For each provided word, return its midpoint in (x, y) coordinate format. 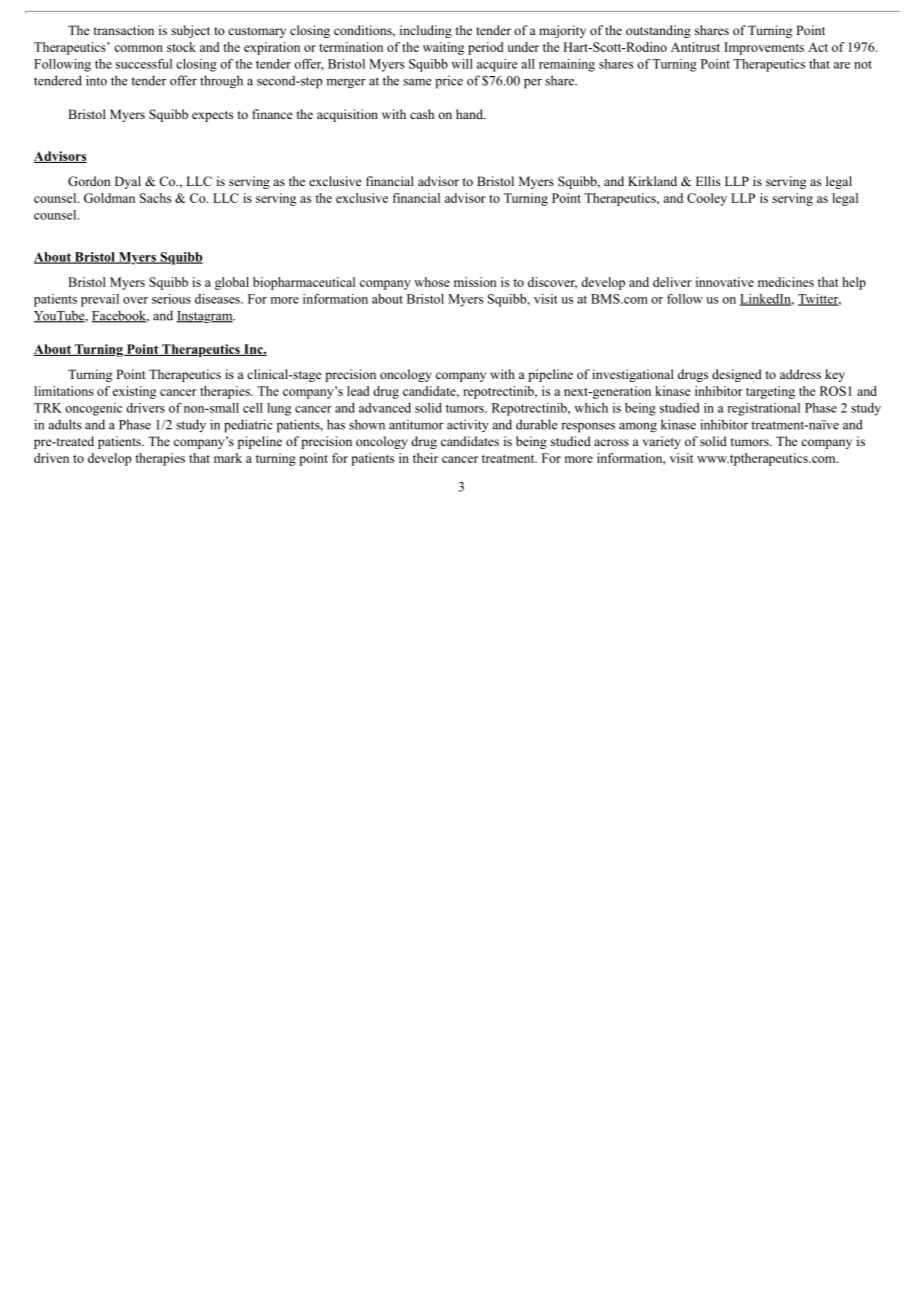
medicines (786, 282)
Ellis (708, 181)
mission (475, 282)
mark (228, 458)
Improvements (764, 48)
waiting (443, 48)
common (138, 48)
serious (171, 299)
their (425, 458)
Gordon (89, 181)
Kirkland (652, 181)
